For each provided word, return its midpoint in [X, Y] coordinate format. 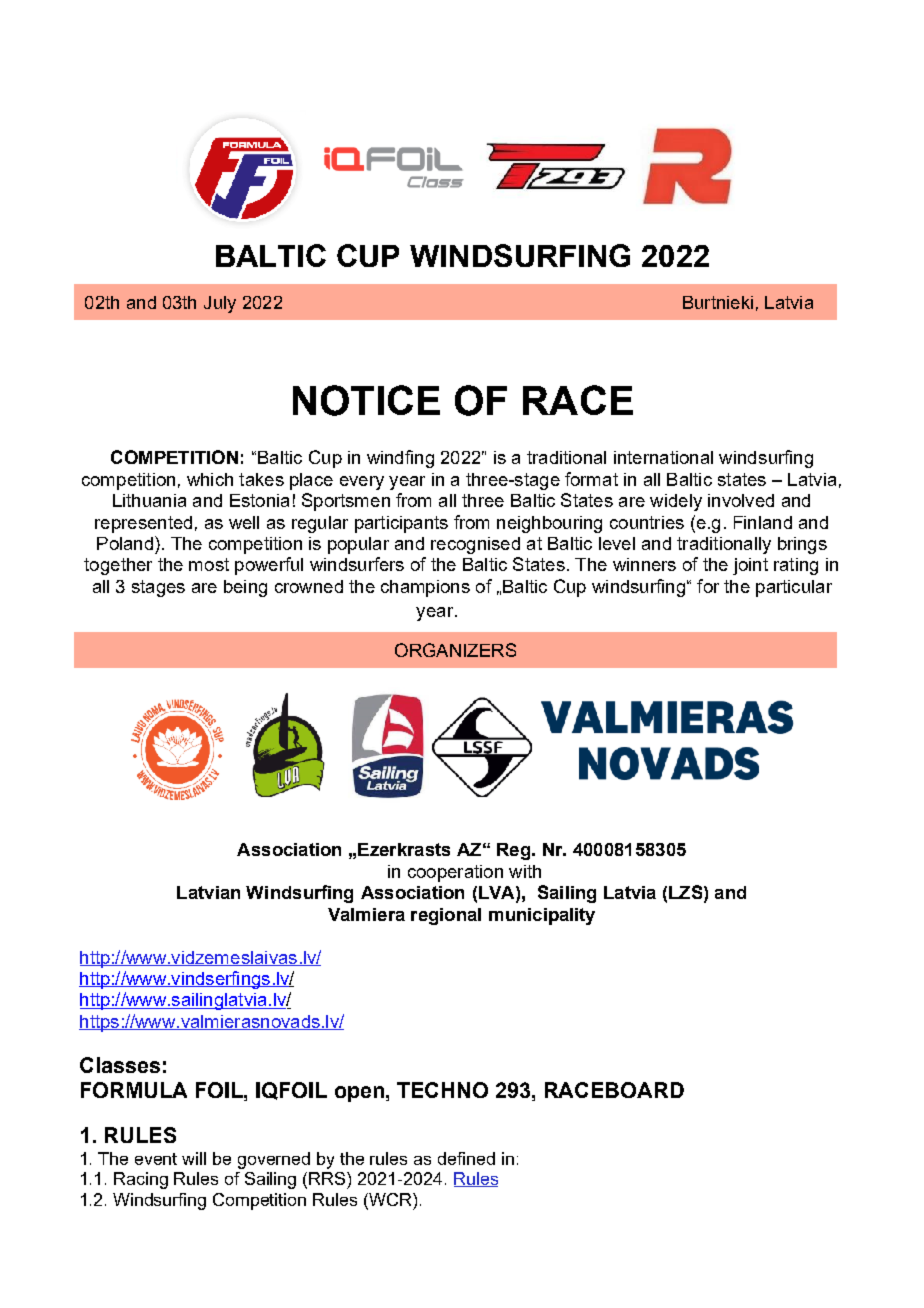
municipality [542, 916]
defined [466, 1158]
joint [750, 566]
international [663, 457]
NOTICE [366, 400]
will [194, 1158]
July [220, 304]
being [245, 588]
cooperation [455, 873]
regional [446, 916]
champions [425, 588]
